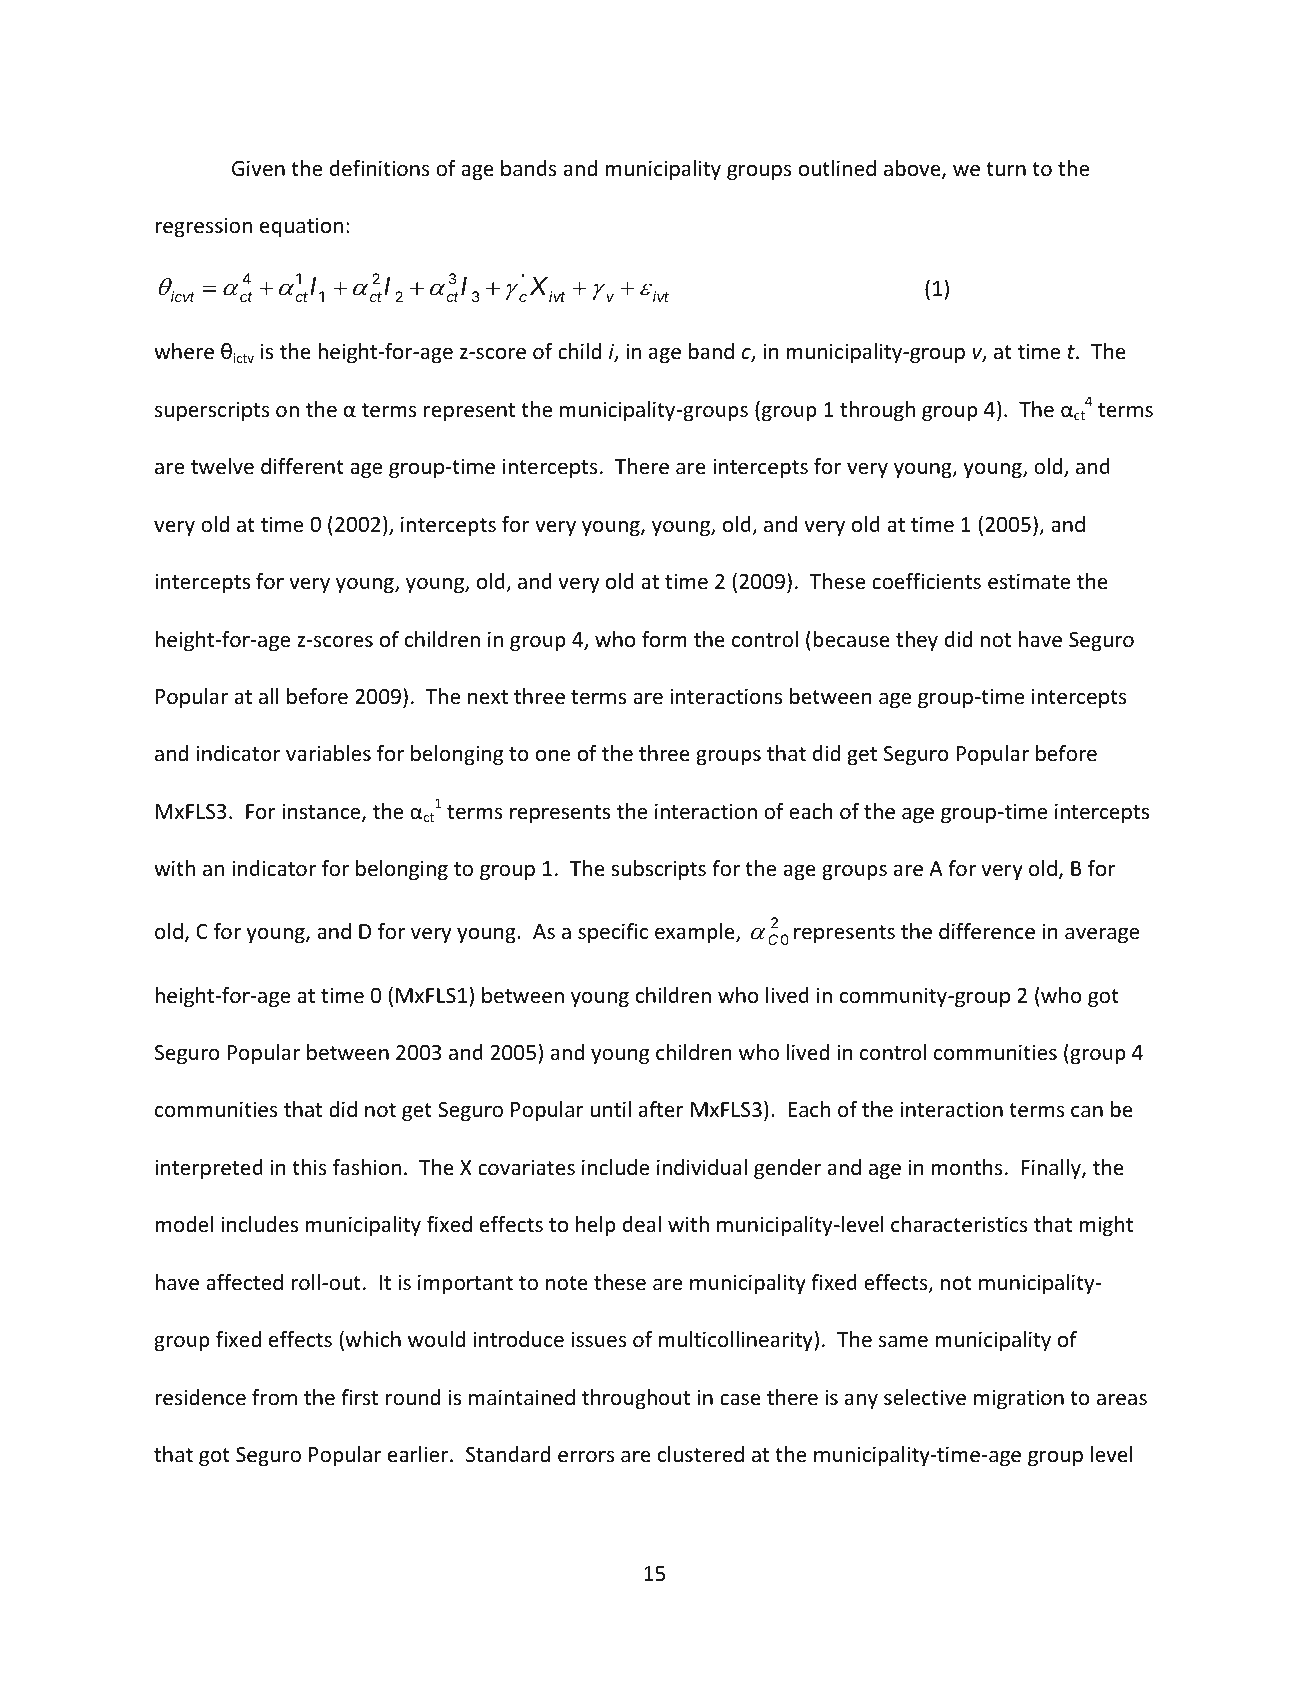 This screenshot has width=1309, height=1694. I want to click on this, so click(309, 1167).
